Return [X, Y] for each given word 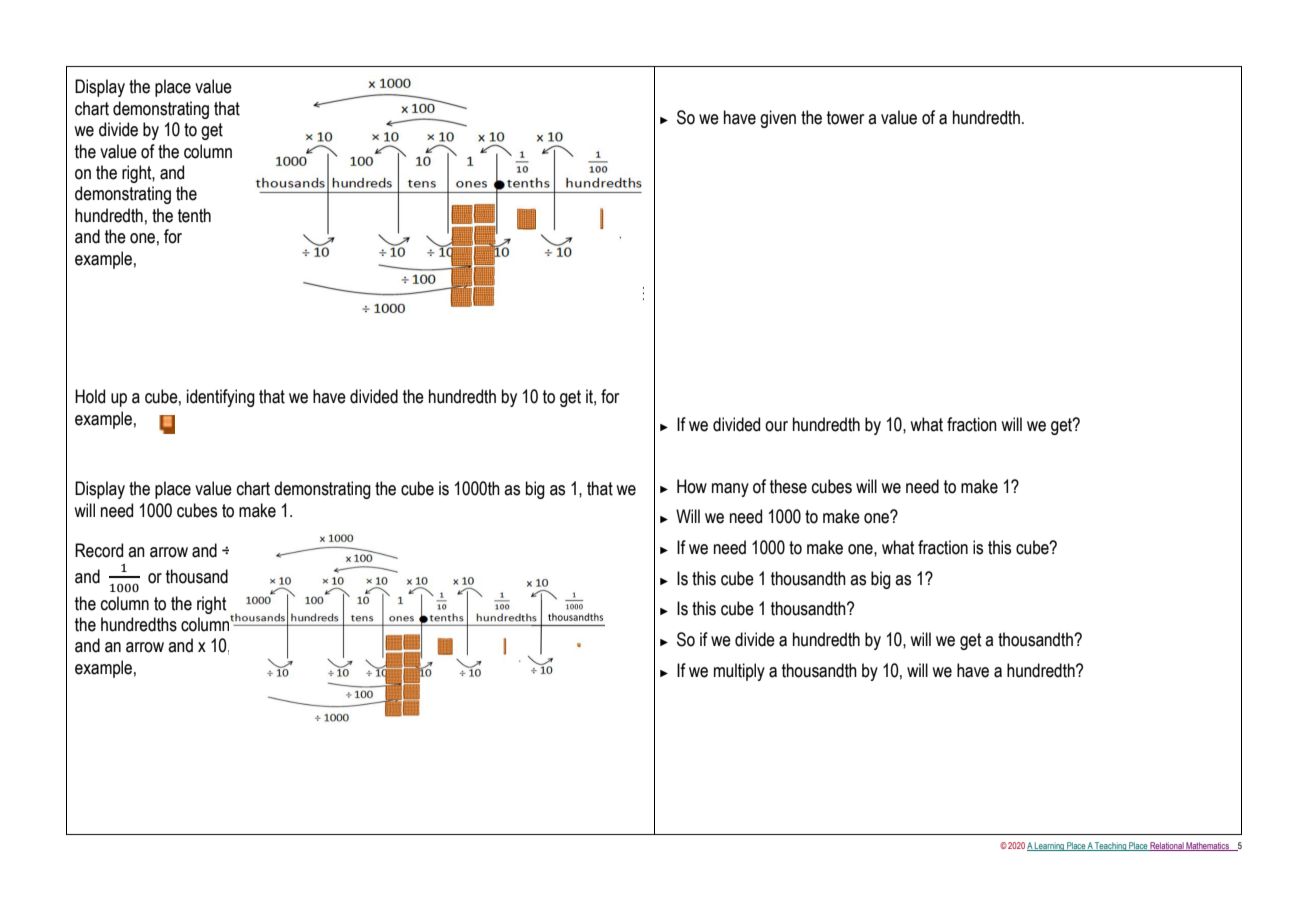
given [778, 119]
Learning [1049, 846]
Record [99, 550]
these [788, 486]
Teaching [1111, 846]
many [730, 490]
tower [845, 118]
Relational [1167, 846]
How [692, 486]
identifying [221, 398]
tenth [194, 215]
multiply [739, 672]
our [776, 426]
